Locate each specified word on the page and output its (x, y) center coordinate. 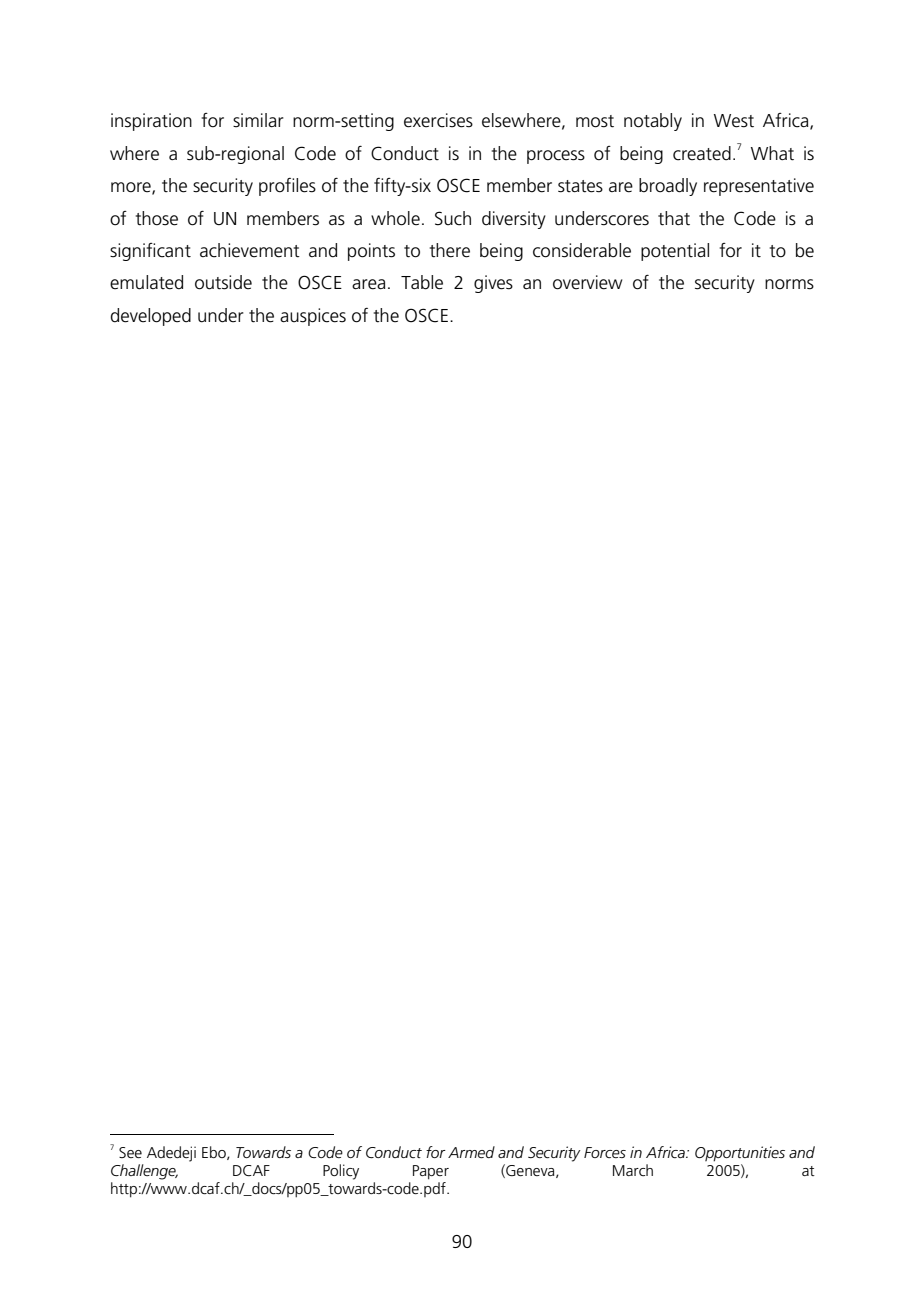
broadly (668, 187)
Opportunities (740, 1154)
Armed (471, 1152)
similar (258, 120)
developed (151, 317)
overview (587, 282)
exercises (438, 120)
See (130, 1152)
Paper (431, 1172)
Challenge (144, 1172)
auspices (313, 317)
